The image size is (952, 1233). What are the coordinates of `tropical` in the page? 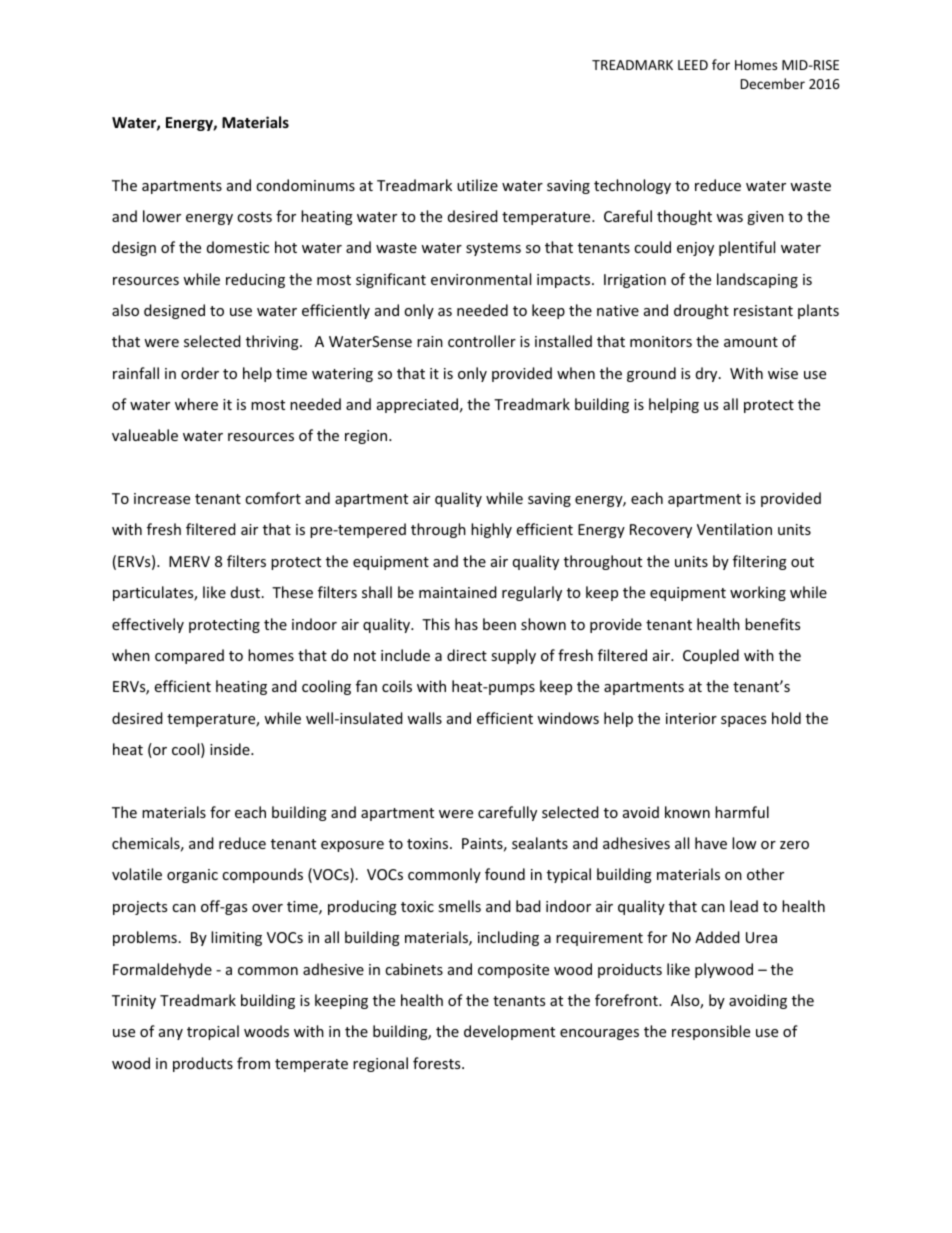 It's located at (213, 1032).
